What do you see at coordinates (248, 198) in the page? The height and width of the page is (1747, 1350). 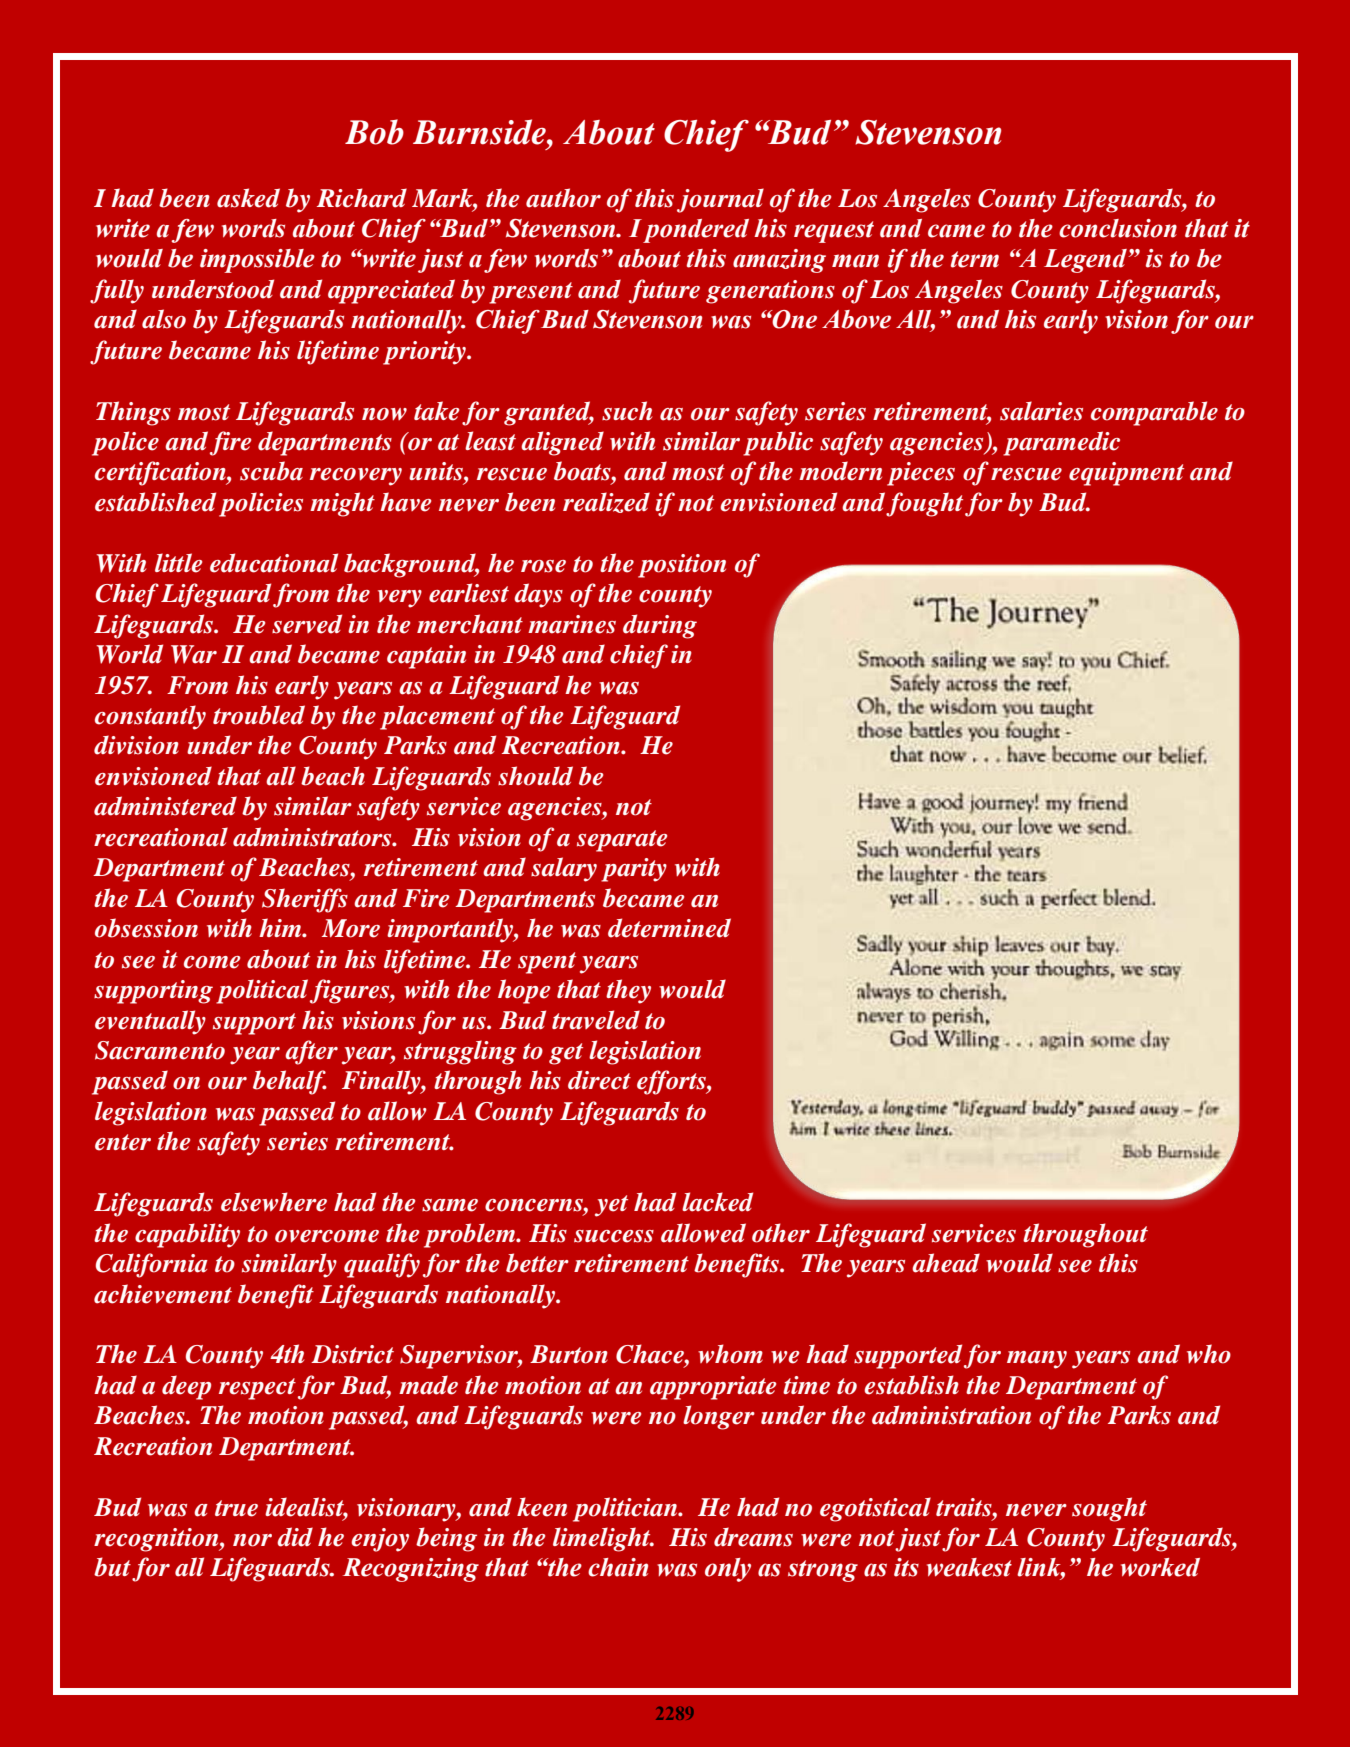 I see `asked` at bounding box center [248, 198].
